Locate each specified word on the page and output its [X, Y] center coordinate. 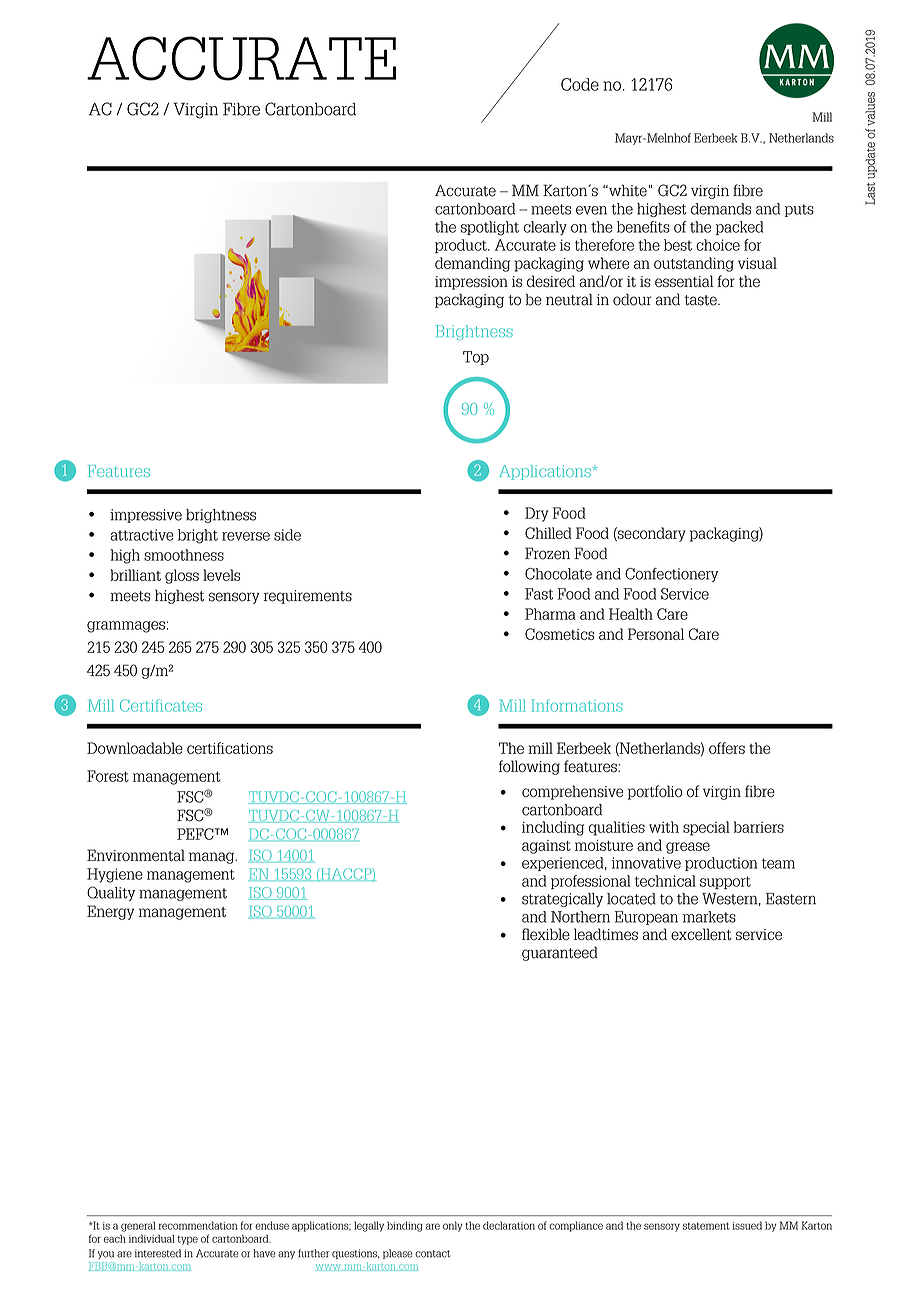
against [546, 847]
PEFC [196, 834]
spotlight [489, 228]
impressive [146, 516]
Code [580, 84]
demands [721, 209]
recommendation [198, 1225]
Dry [536, 514]
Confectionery [671, 575]
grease [688, 848]
